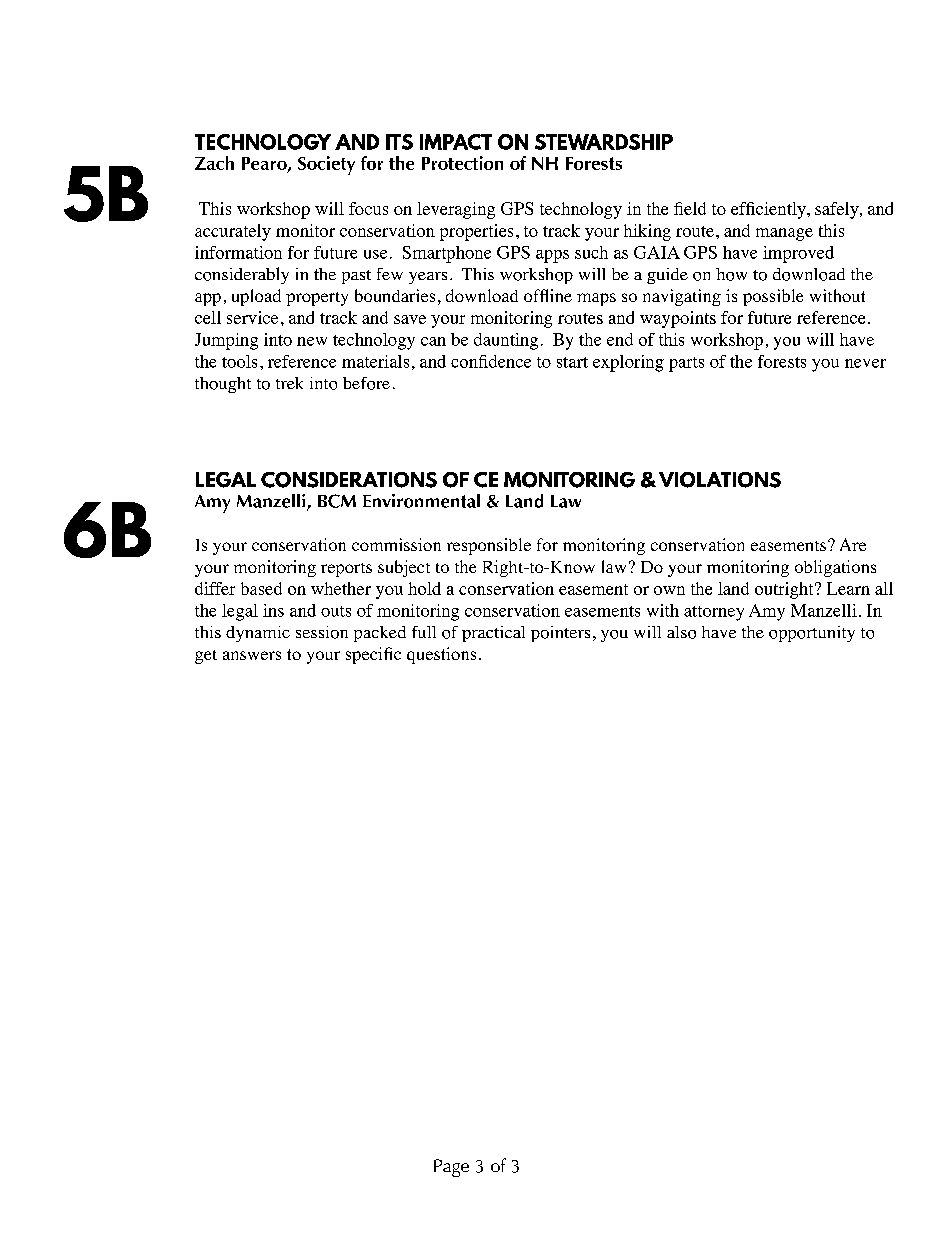 Image resolution: width=952 pixels, height=1233 pixels. What do you see at coordinates (560, 634) in the screenshot?
I see `pointers` at bounding box center [560, 634].
